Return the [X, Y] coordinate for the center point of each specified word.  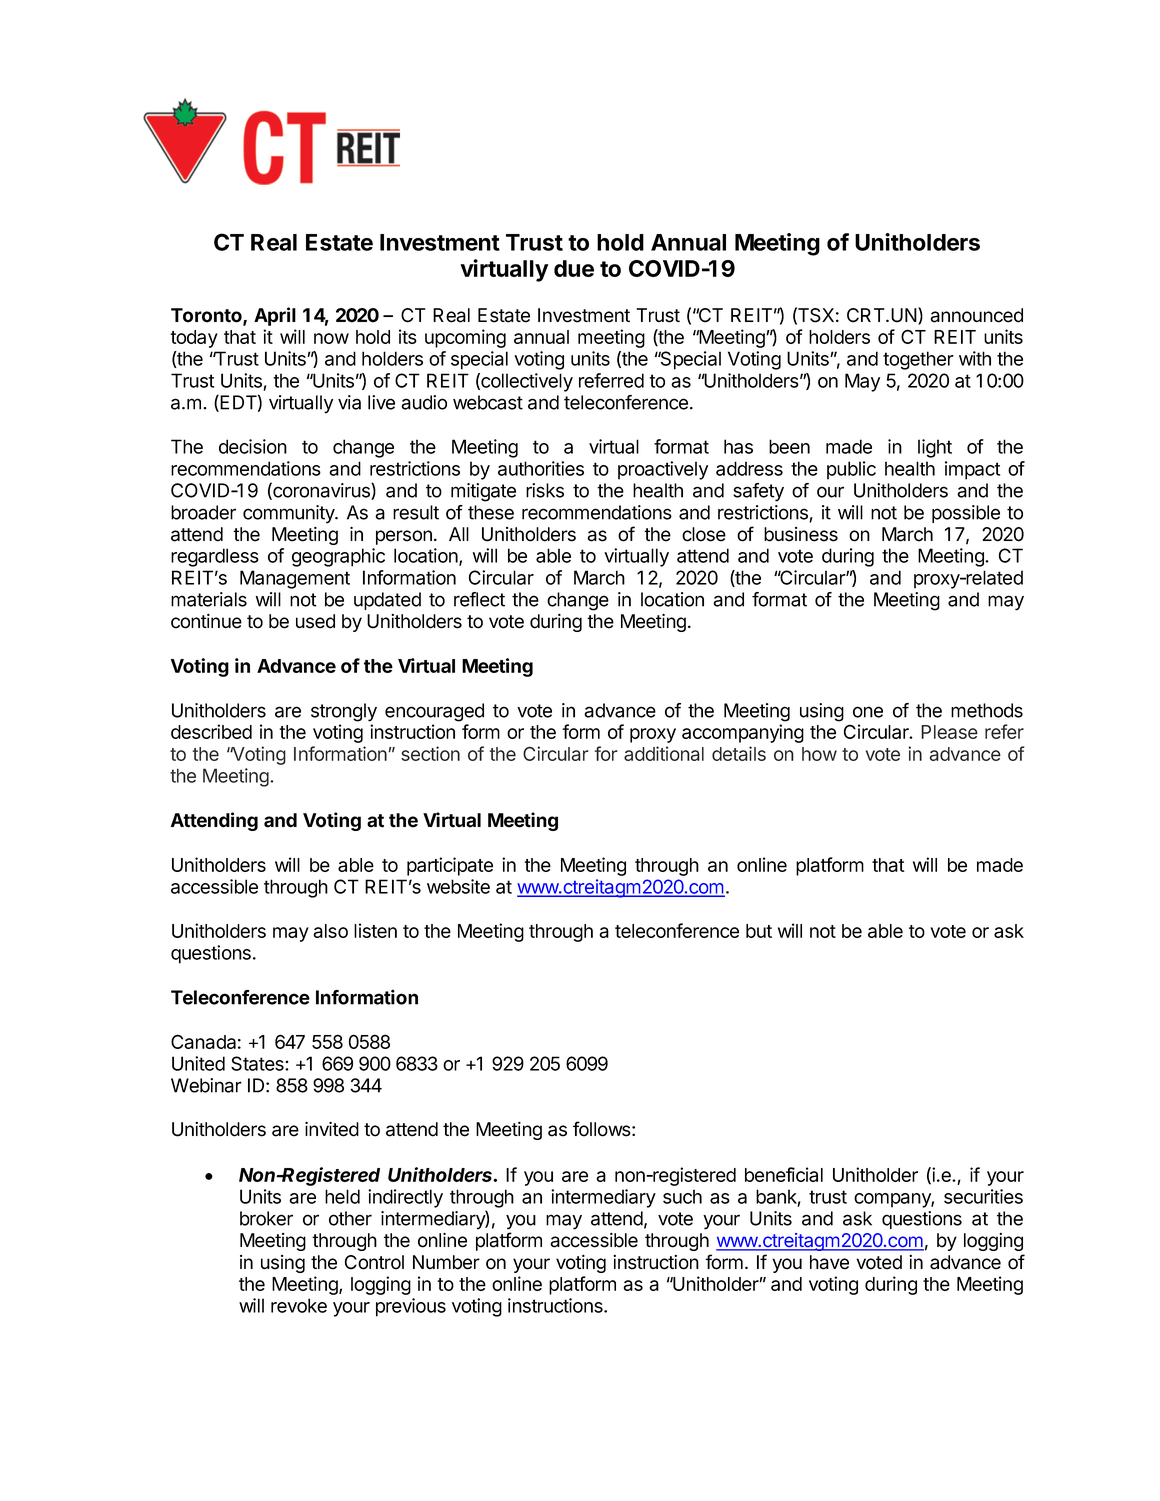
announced [976, 315]
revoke [299, 1305]
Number [446, 1262]
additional [664, 753]
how [819, 754]
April [275, 316]
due [574, 268]
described [211, 731]
